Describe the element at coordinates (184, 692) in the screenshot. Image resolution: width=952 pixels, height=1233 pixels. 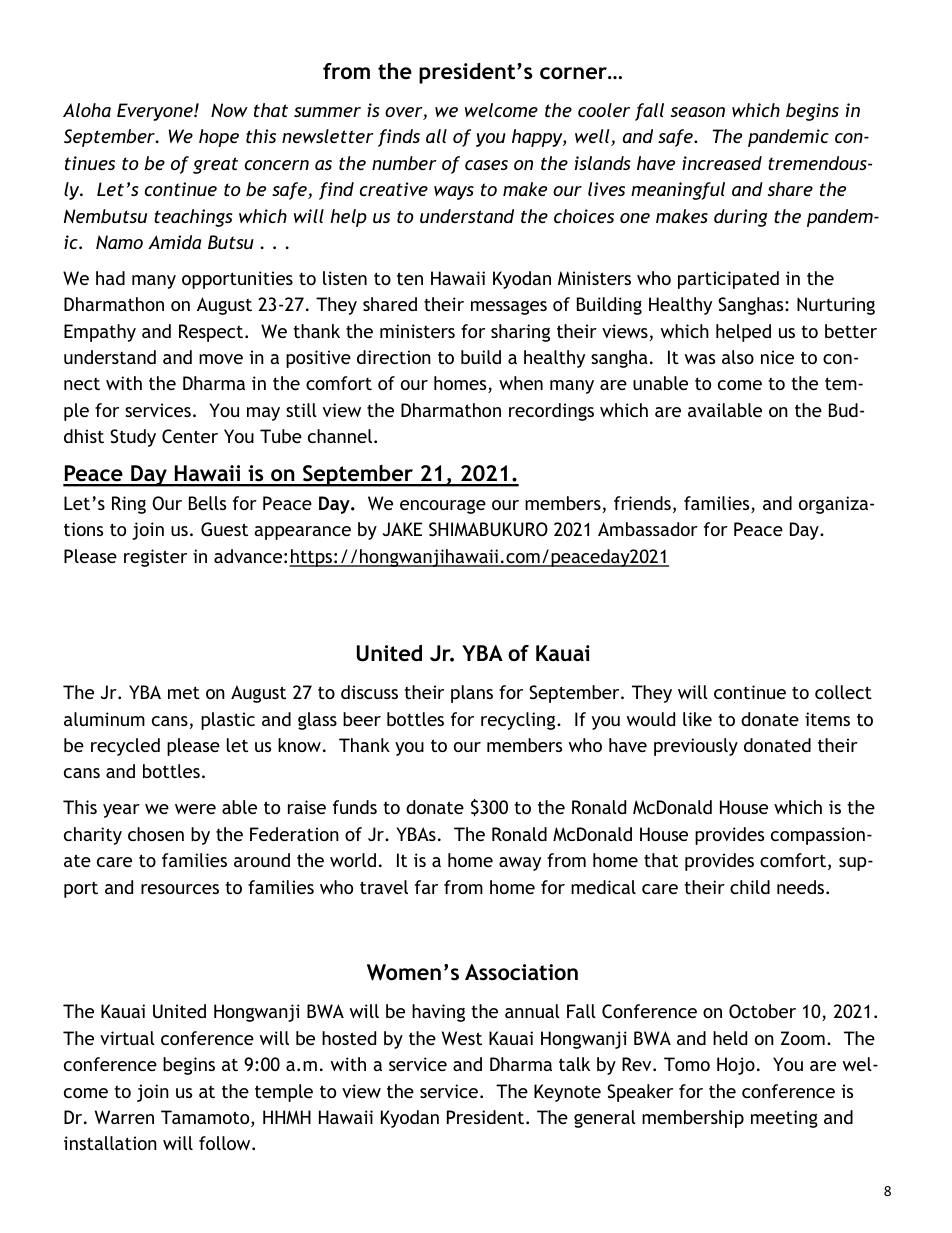
I see `met` at that location.
